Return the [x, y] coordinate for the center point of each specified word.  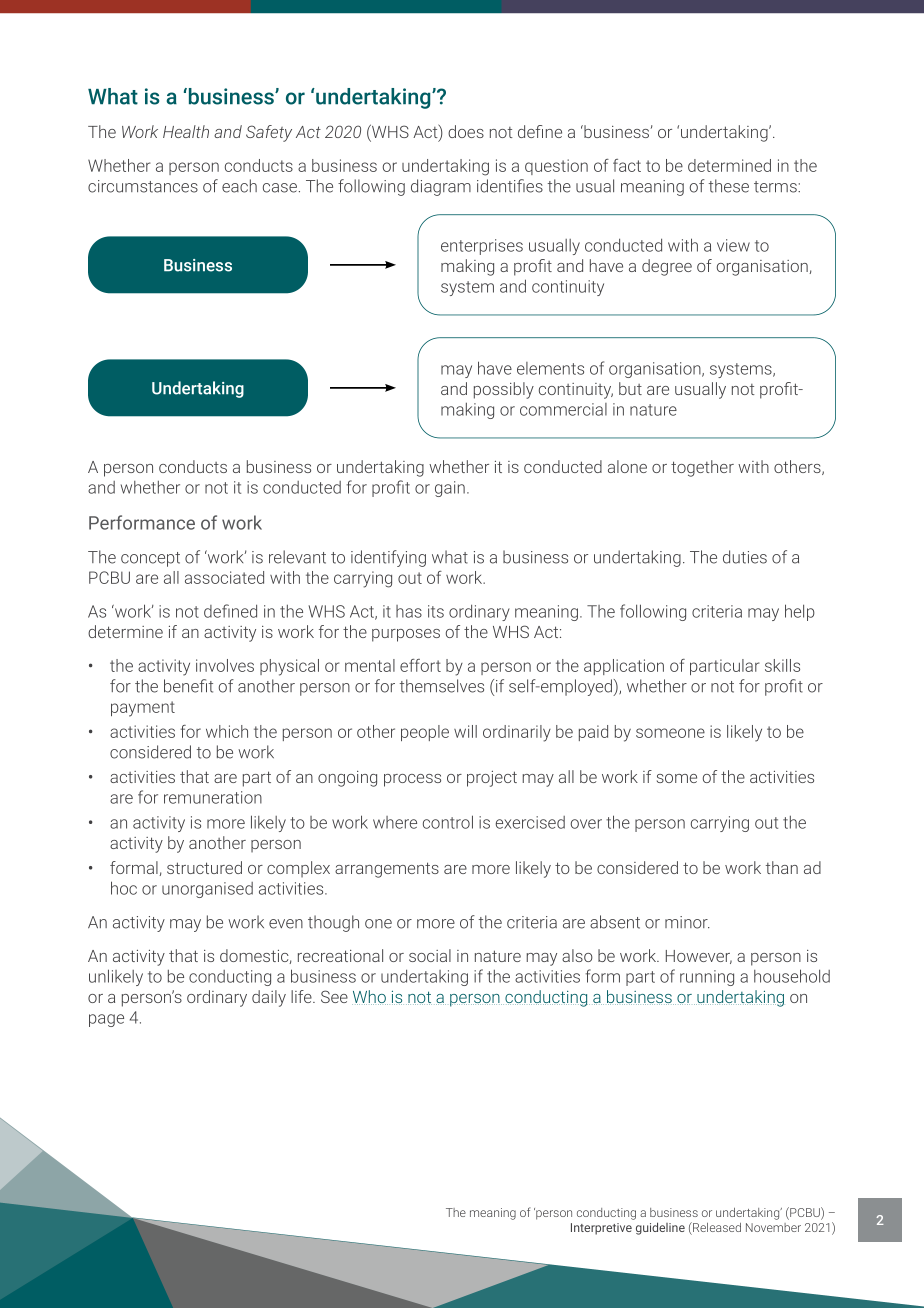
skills [782, 665]
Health [186, 131]
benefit [188, 686]
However [699, 957]
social [430, 955]
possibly [504, 390]
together [702, 468]
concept [150, 559]
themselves [442, 686]
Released [716, 1228]
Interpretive [601, 1229]
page [106, 1020]
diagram [441, 187]
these [729, 186]
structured [204, 867]
